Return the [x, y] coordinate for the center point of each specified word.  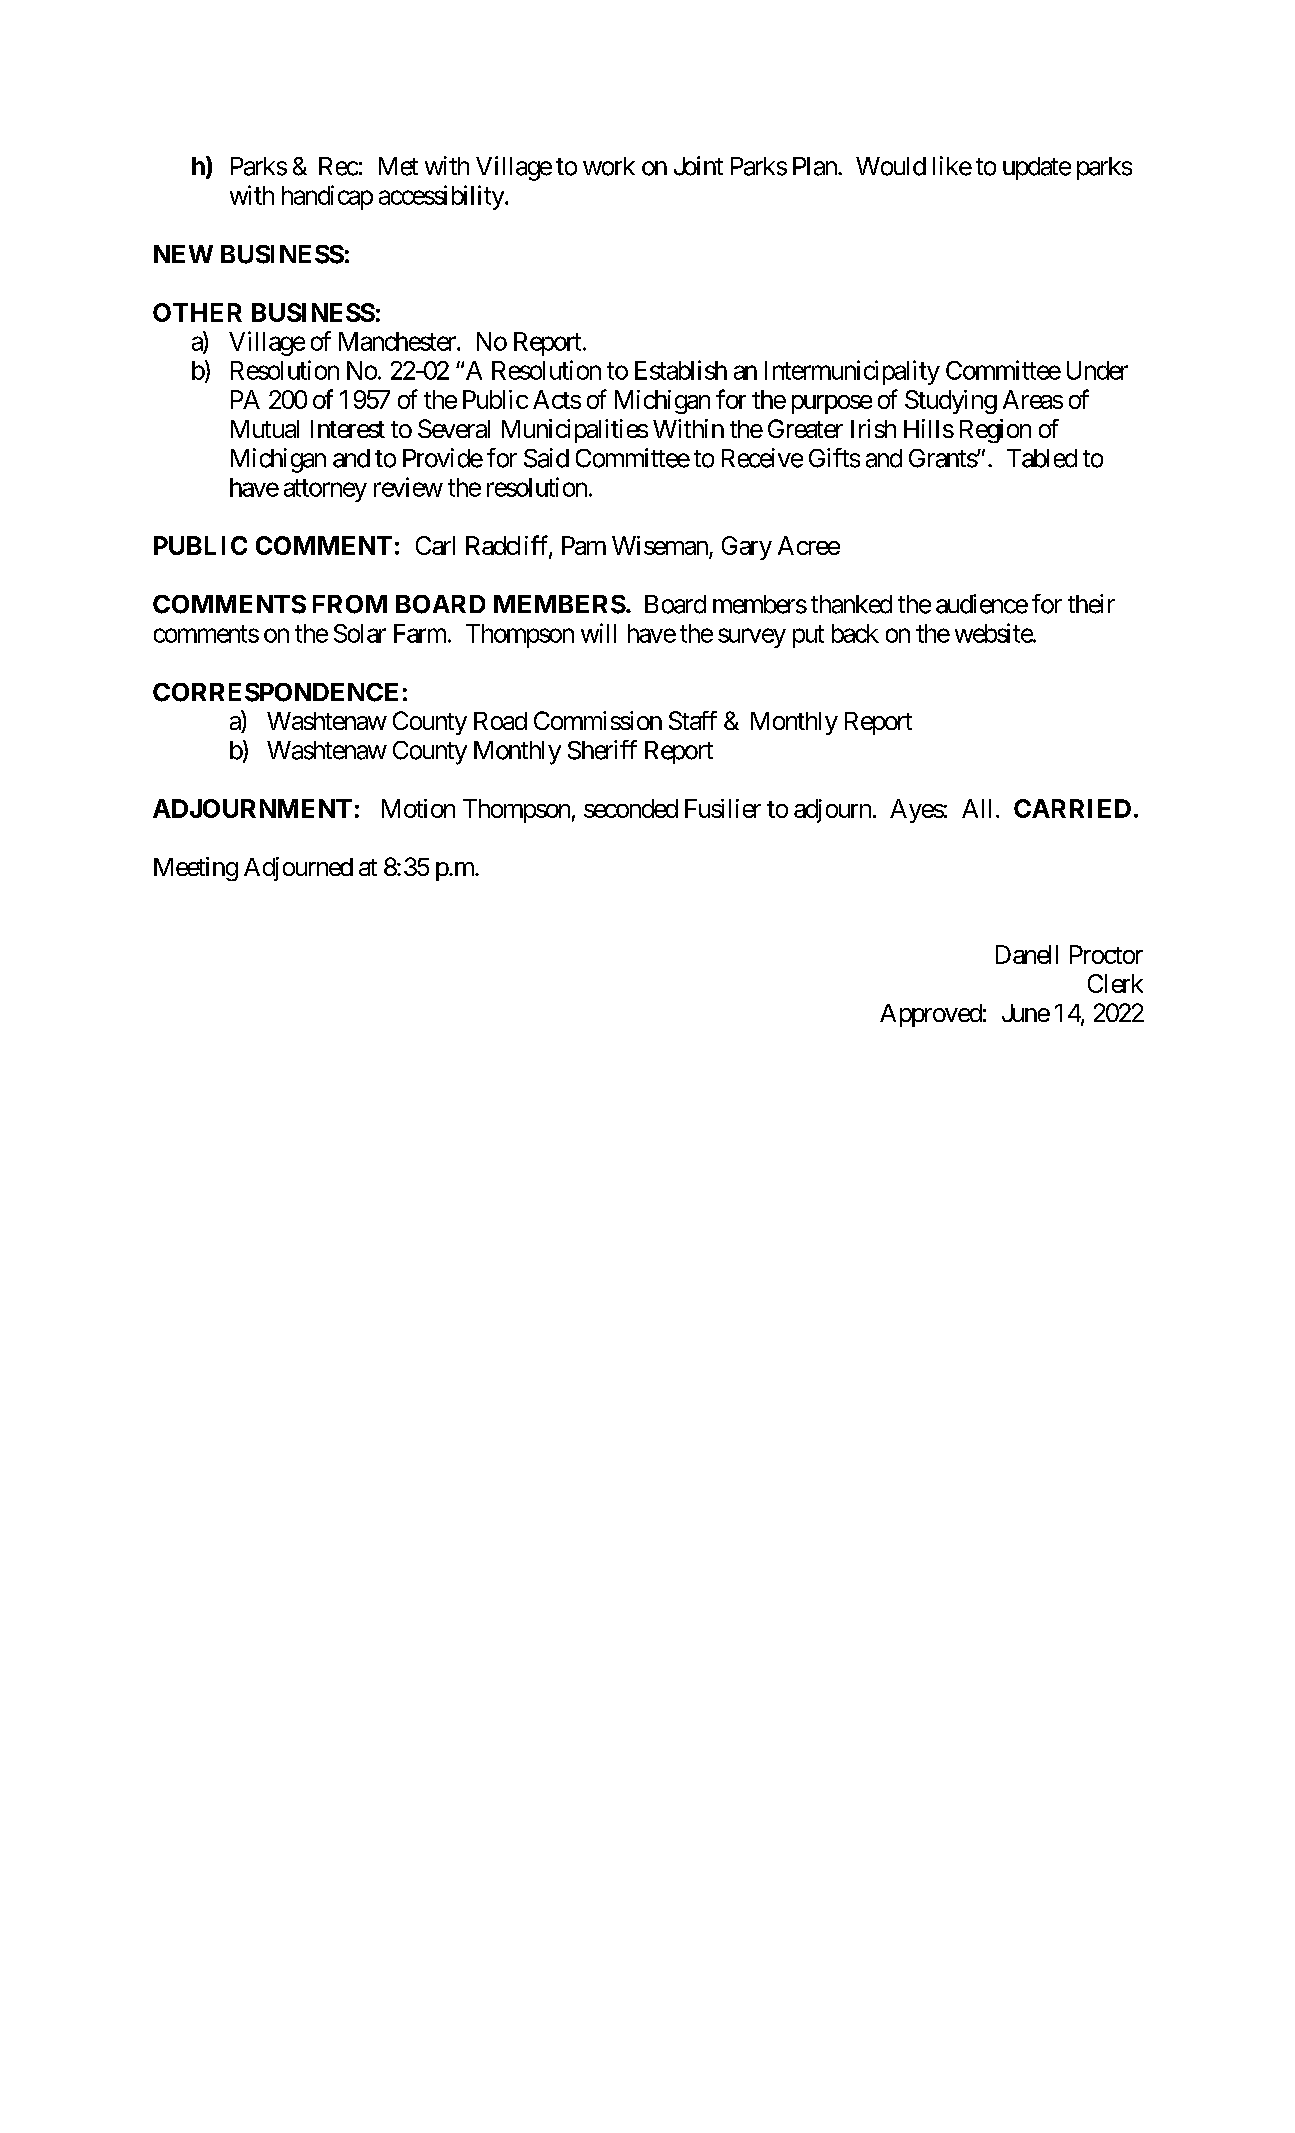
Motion [418, 808]
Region [995, 431]
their [1091, 604]
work [609, 166]
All [976, 808]
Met [398, 166]
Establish [681, 370]
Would [891, 166]
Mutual [265, 429]
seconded [631, 808]
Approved [931, 1015]
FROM [350, 604]
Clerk [1115, 983]
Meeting [196, 869]
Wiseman [661, 547]
